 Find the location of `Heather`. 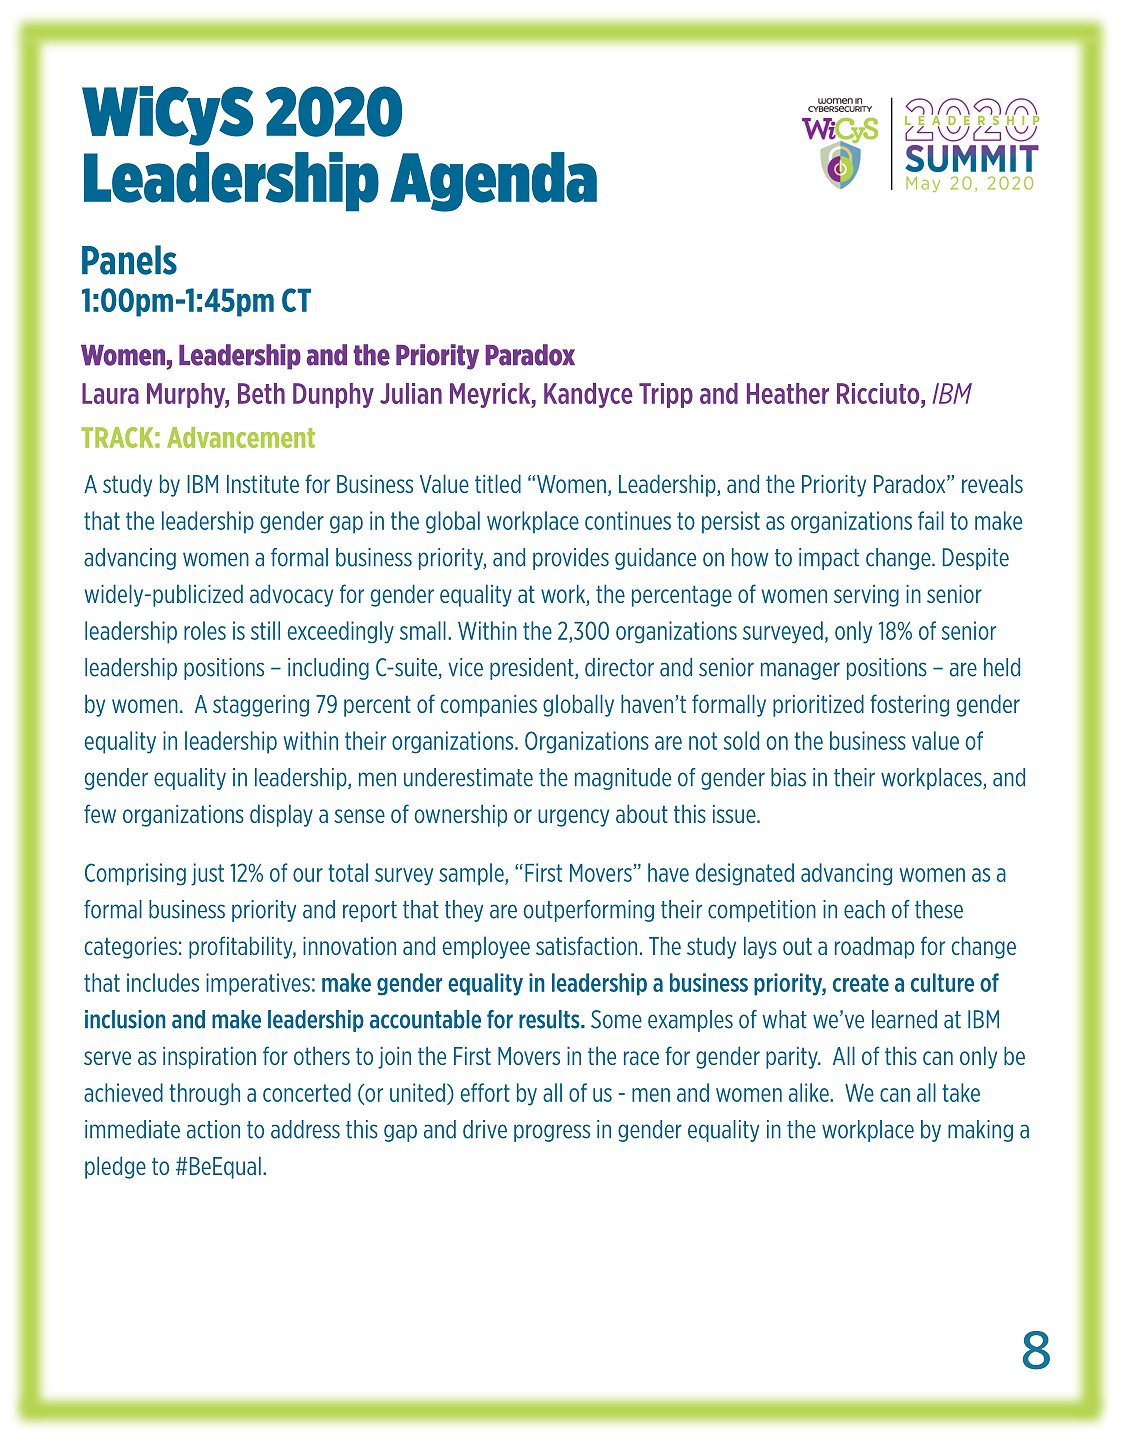

Heather is located at coordinates (788, 393).
